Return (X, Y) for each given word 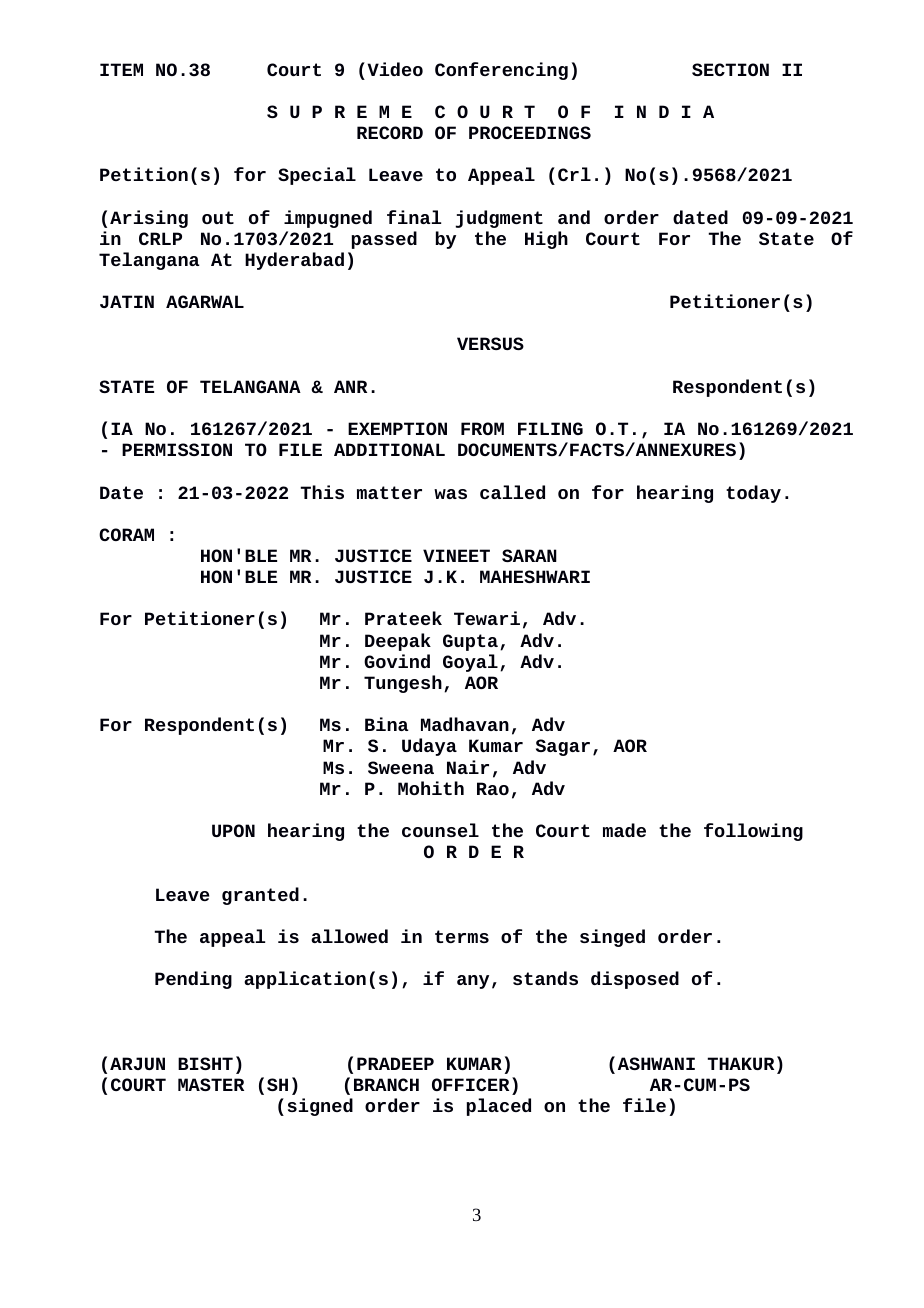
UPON (233, 830)
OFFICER (470, 1084)
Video (395, 69)
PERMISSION (177, 449)
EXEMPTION (397, 428)
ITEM (121, 69)
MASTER (211, 1084)
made (624, 830)
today (753, 494)
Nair (468, 767)
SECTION (730, 69)
